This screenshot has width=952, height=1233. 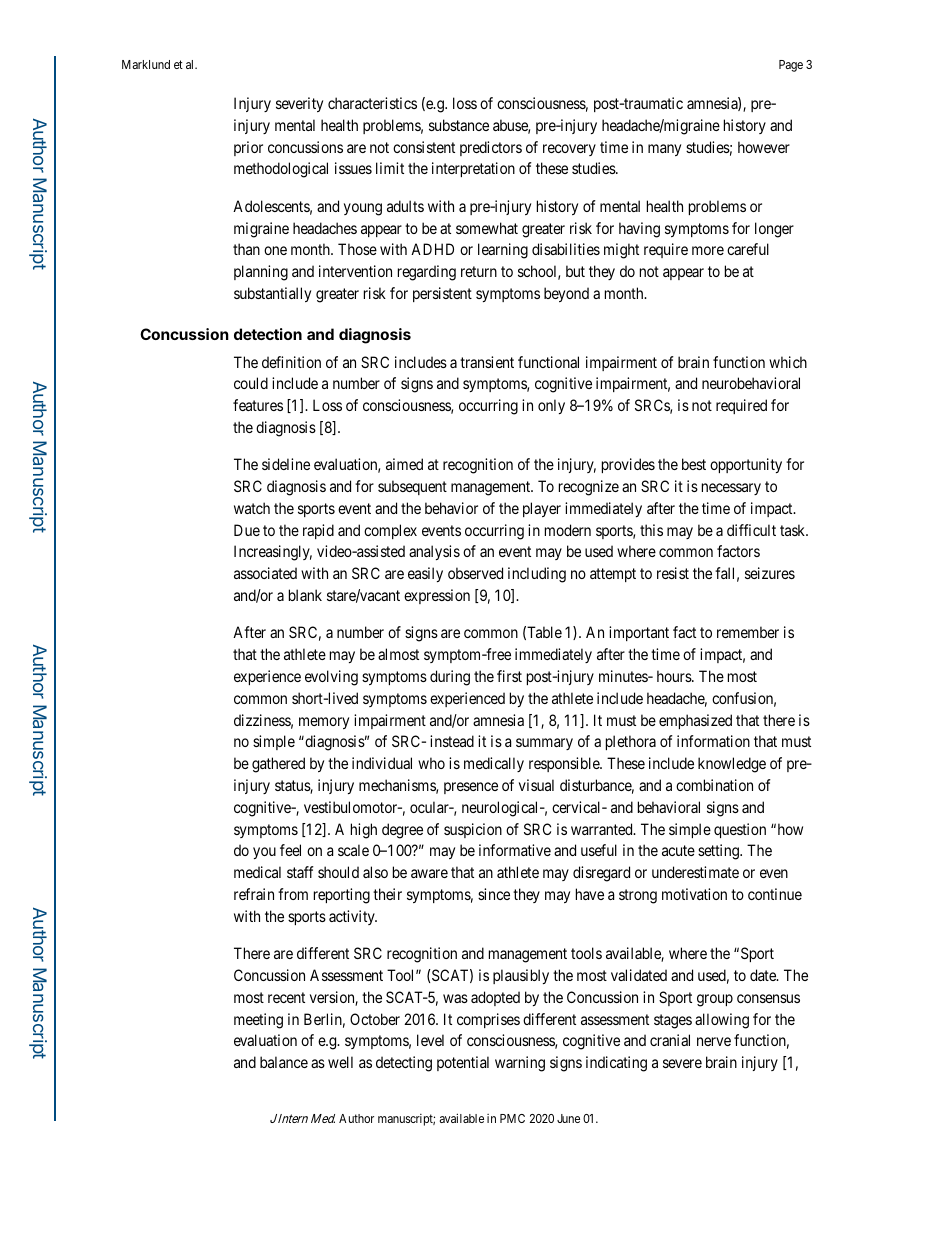 I want to click on however, so click(x=764, y=147).
